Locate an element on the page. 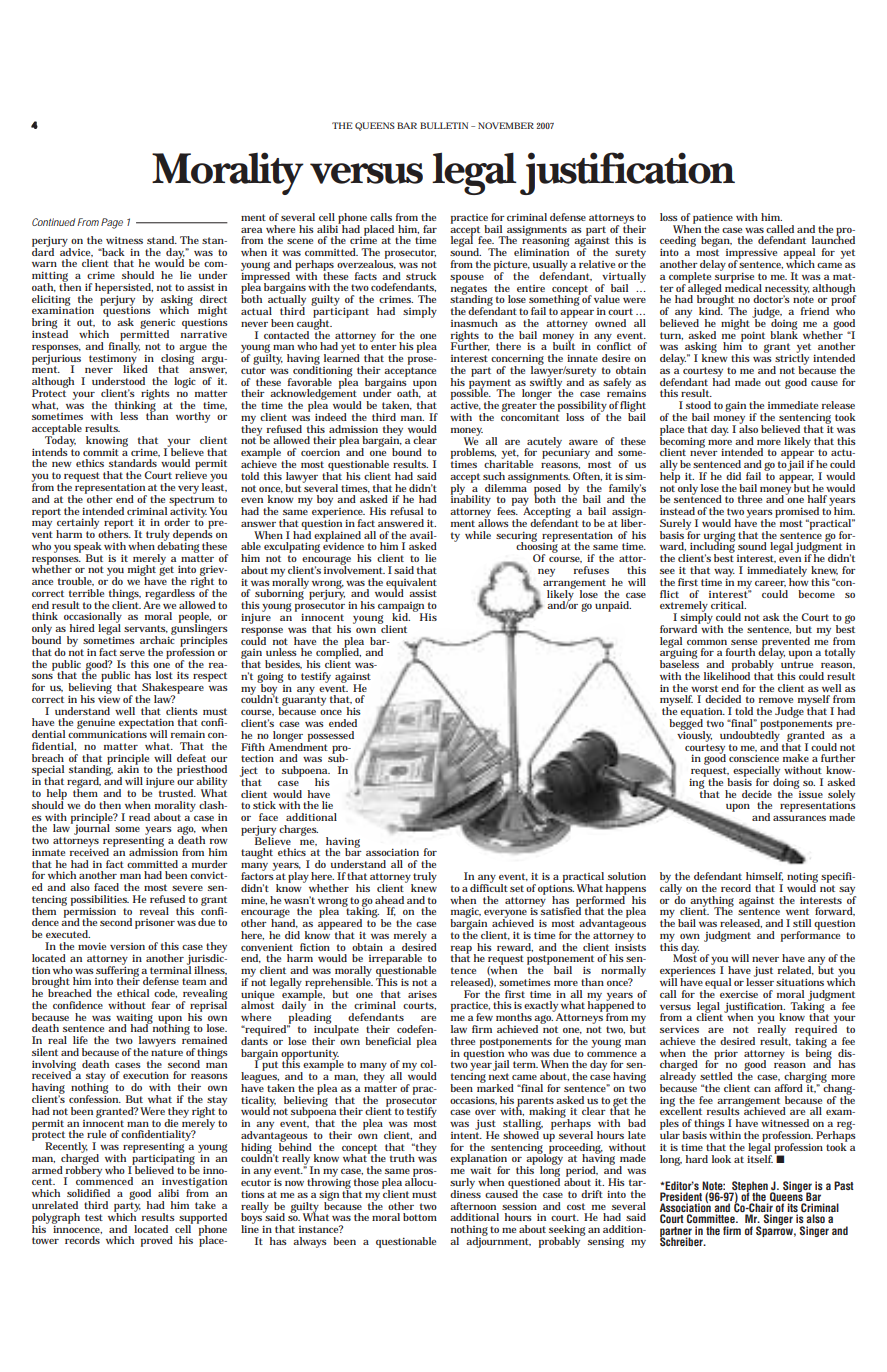 This document has height=1372, width=887. lost is located at coordinates (164, 675).
